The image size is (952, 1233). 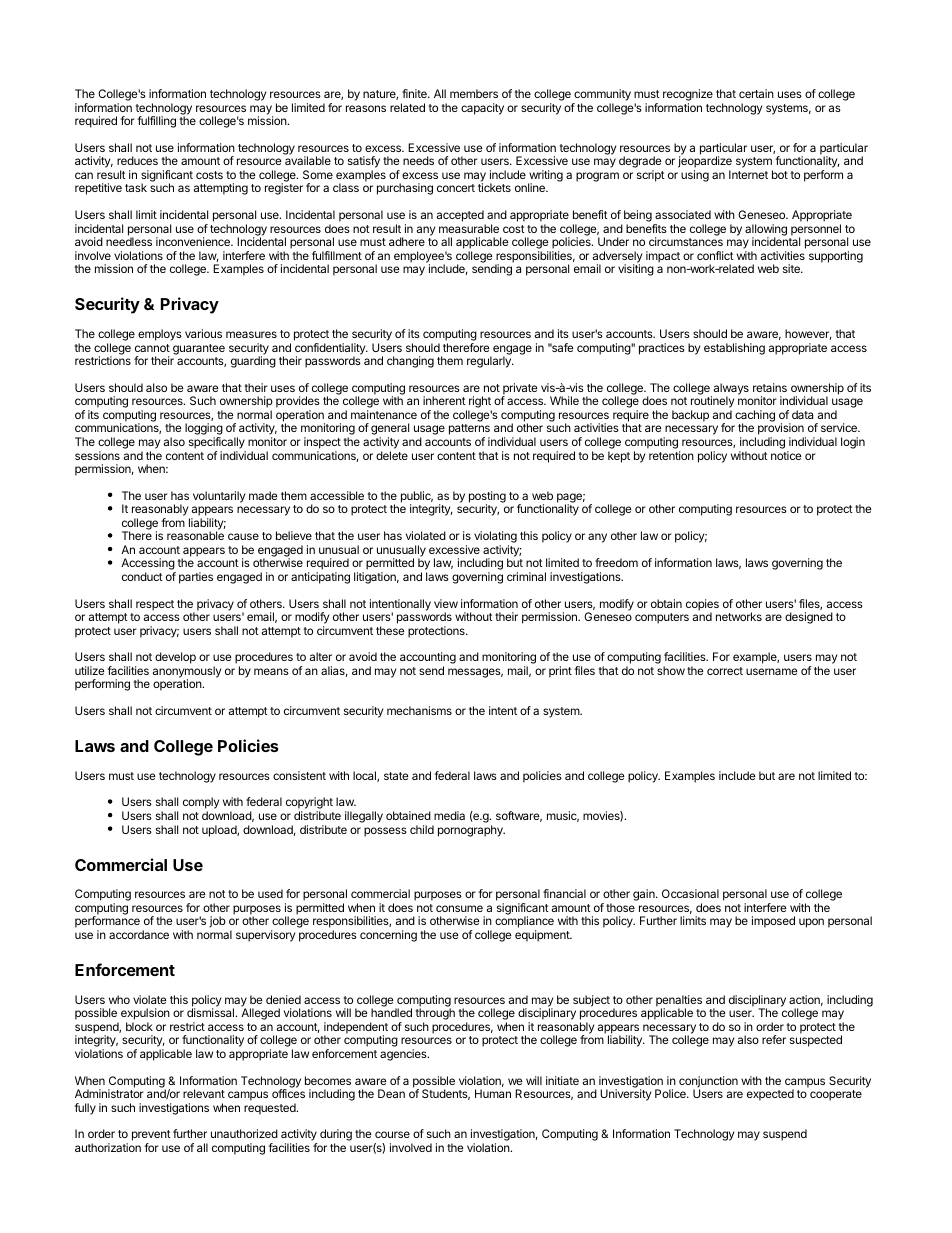 What do you see at coordinates (482, 109) in the document?
I see `capacity` at bounding box center [482, 109].
